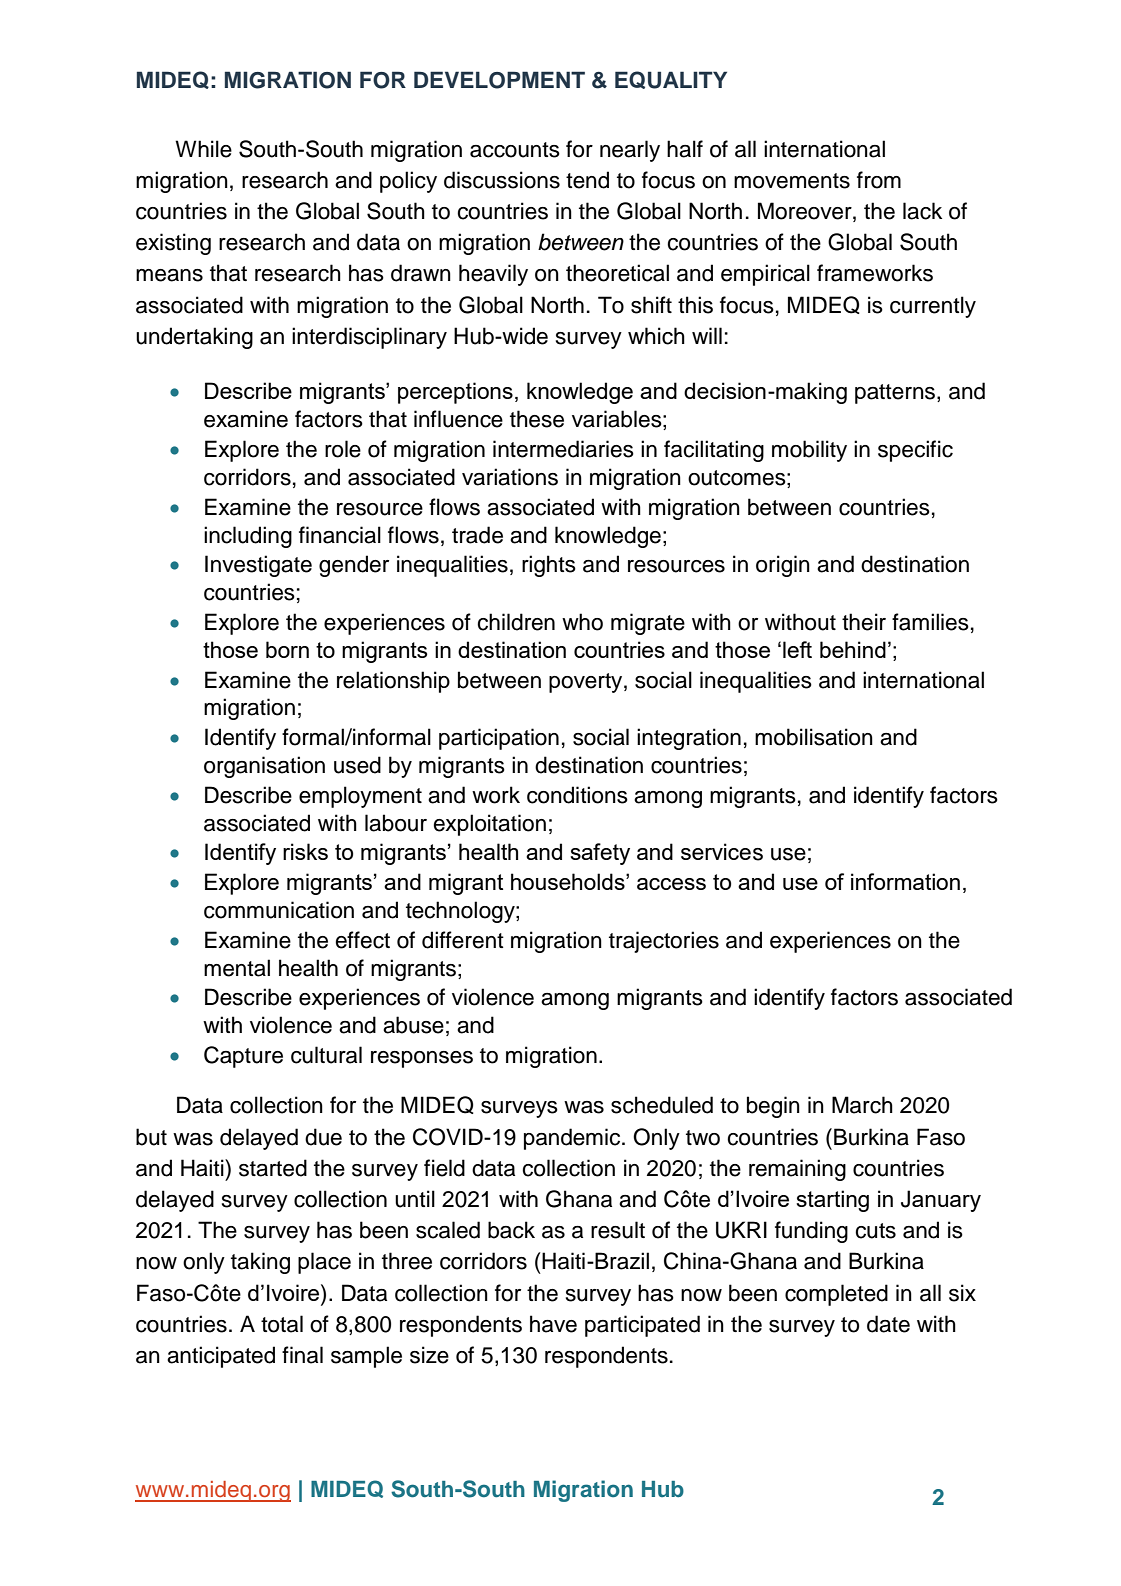 The image size is (1121, 1586). I want to click on who, so click(582, 622).
